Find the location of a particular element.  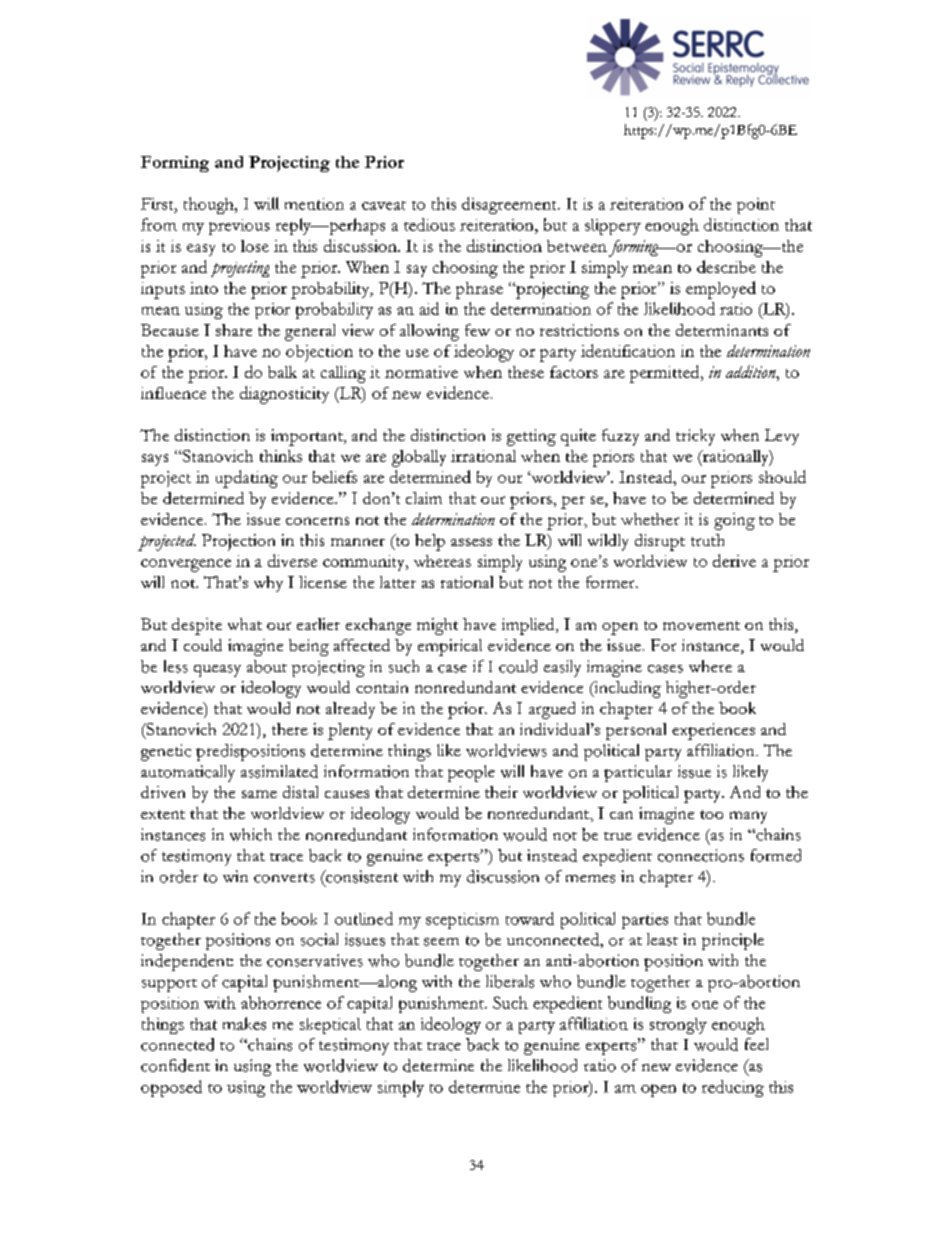

confident is located at coordinates (175, 1065).
